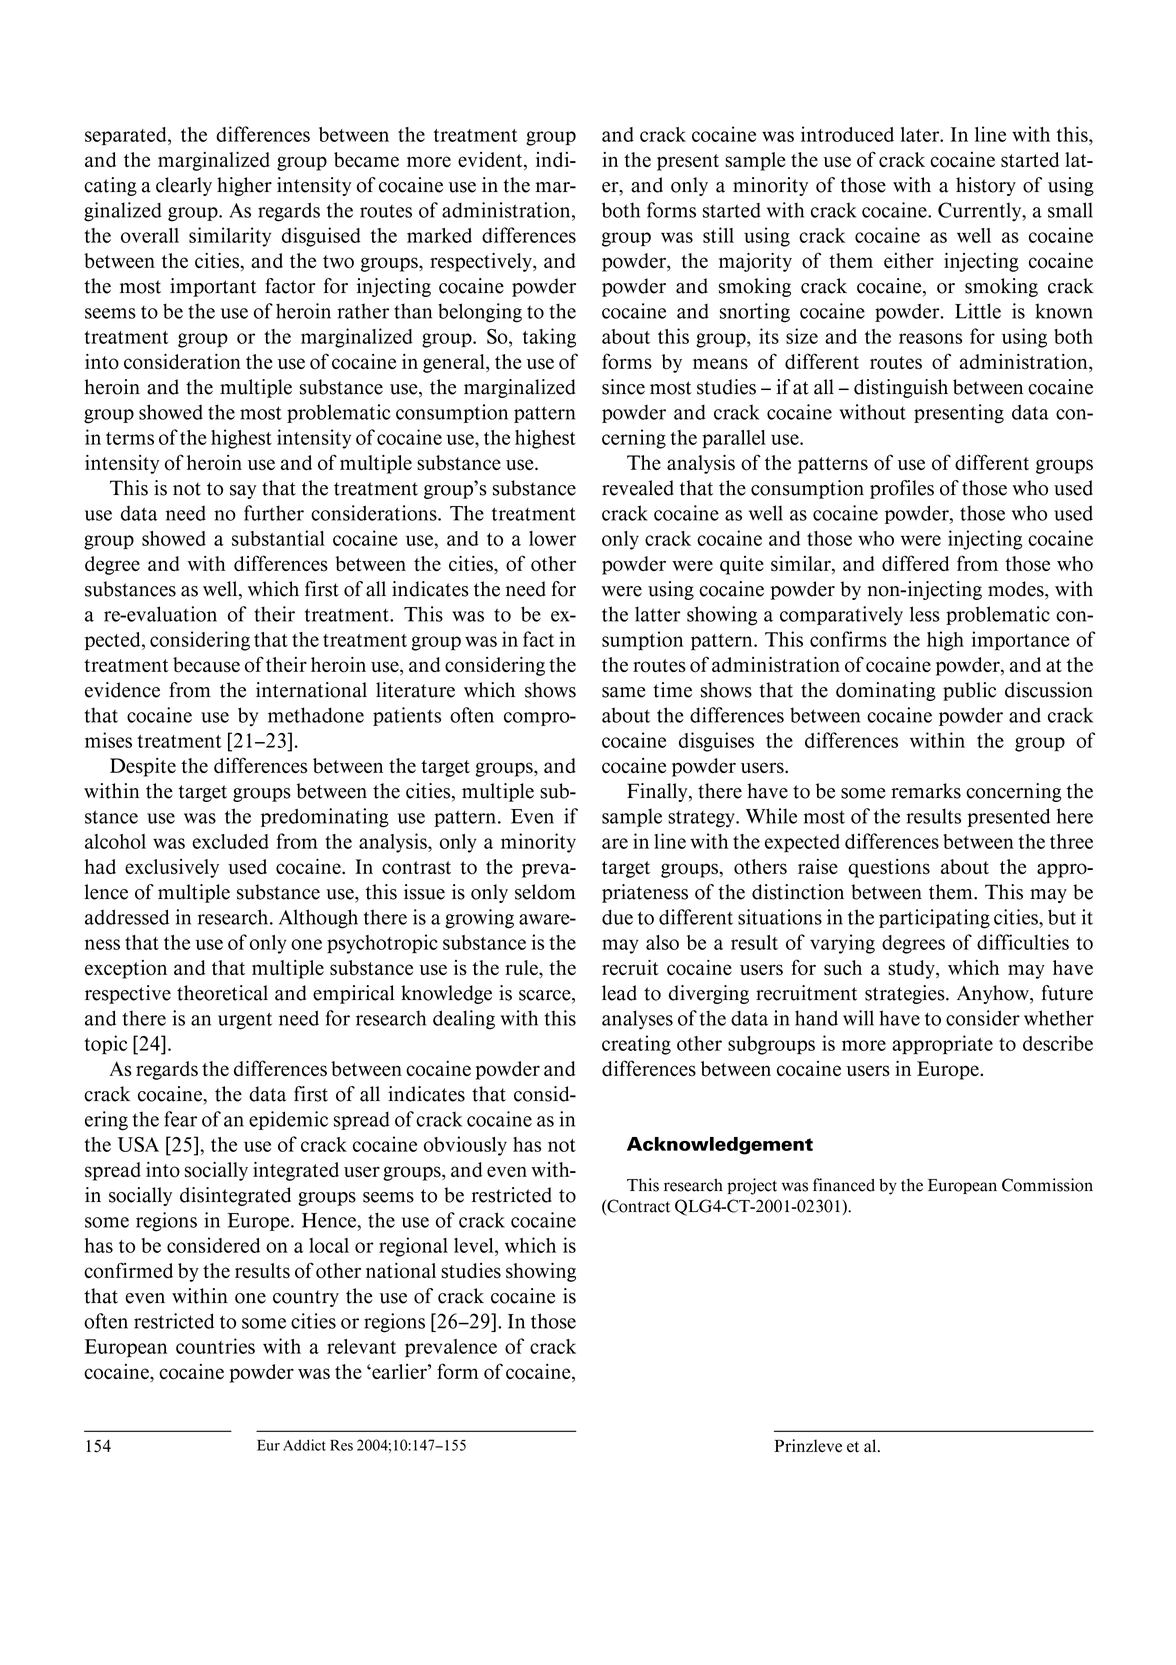  Describe the element at coordinates (638, 488) in the screenshot. I see `revealed` at that location.
